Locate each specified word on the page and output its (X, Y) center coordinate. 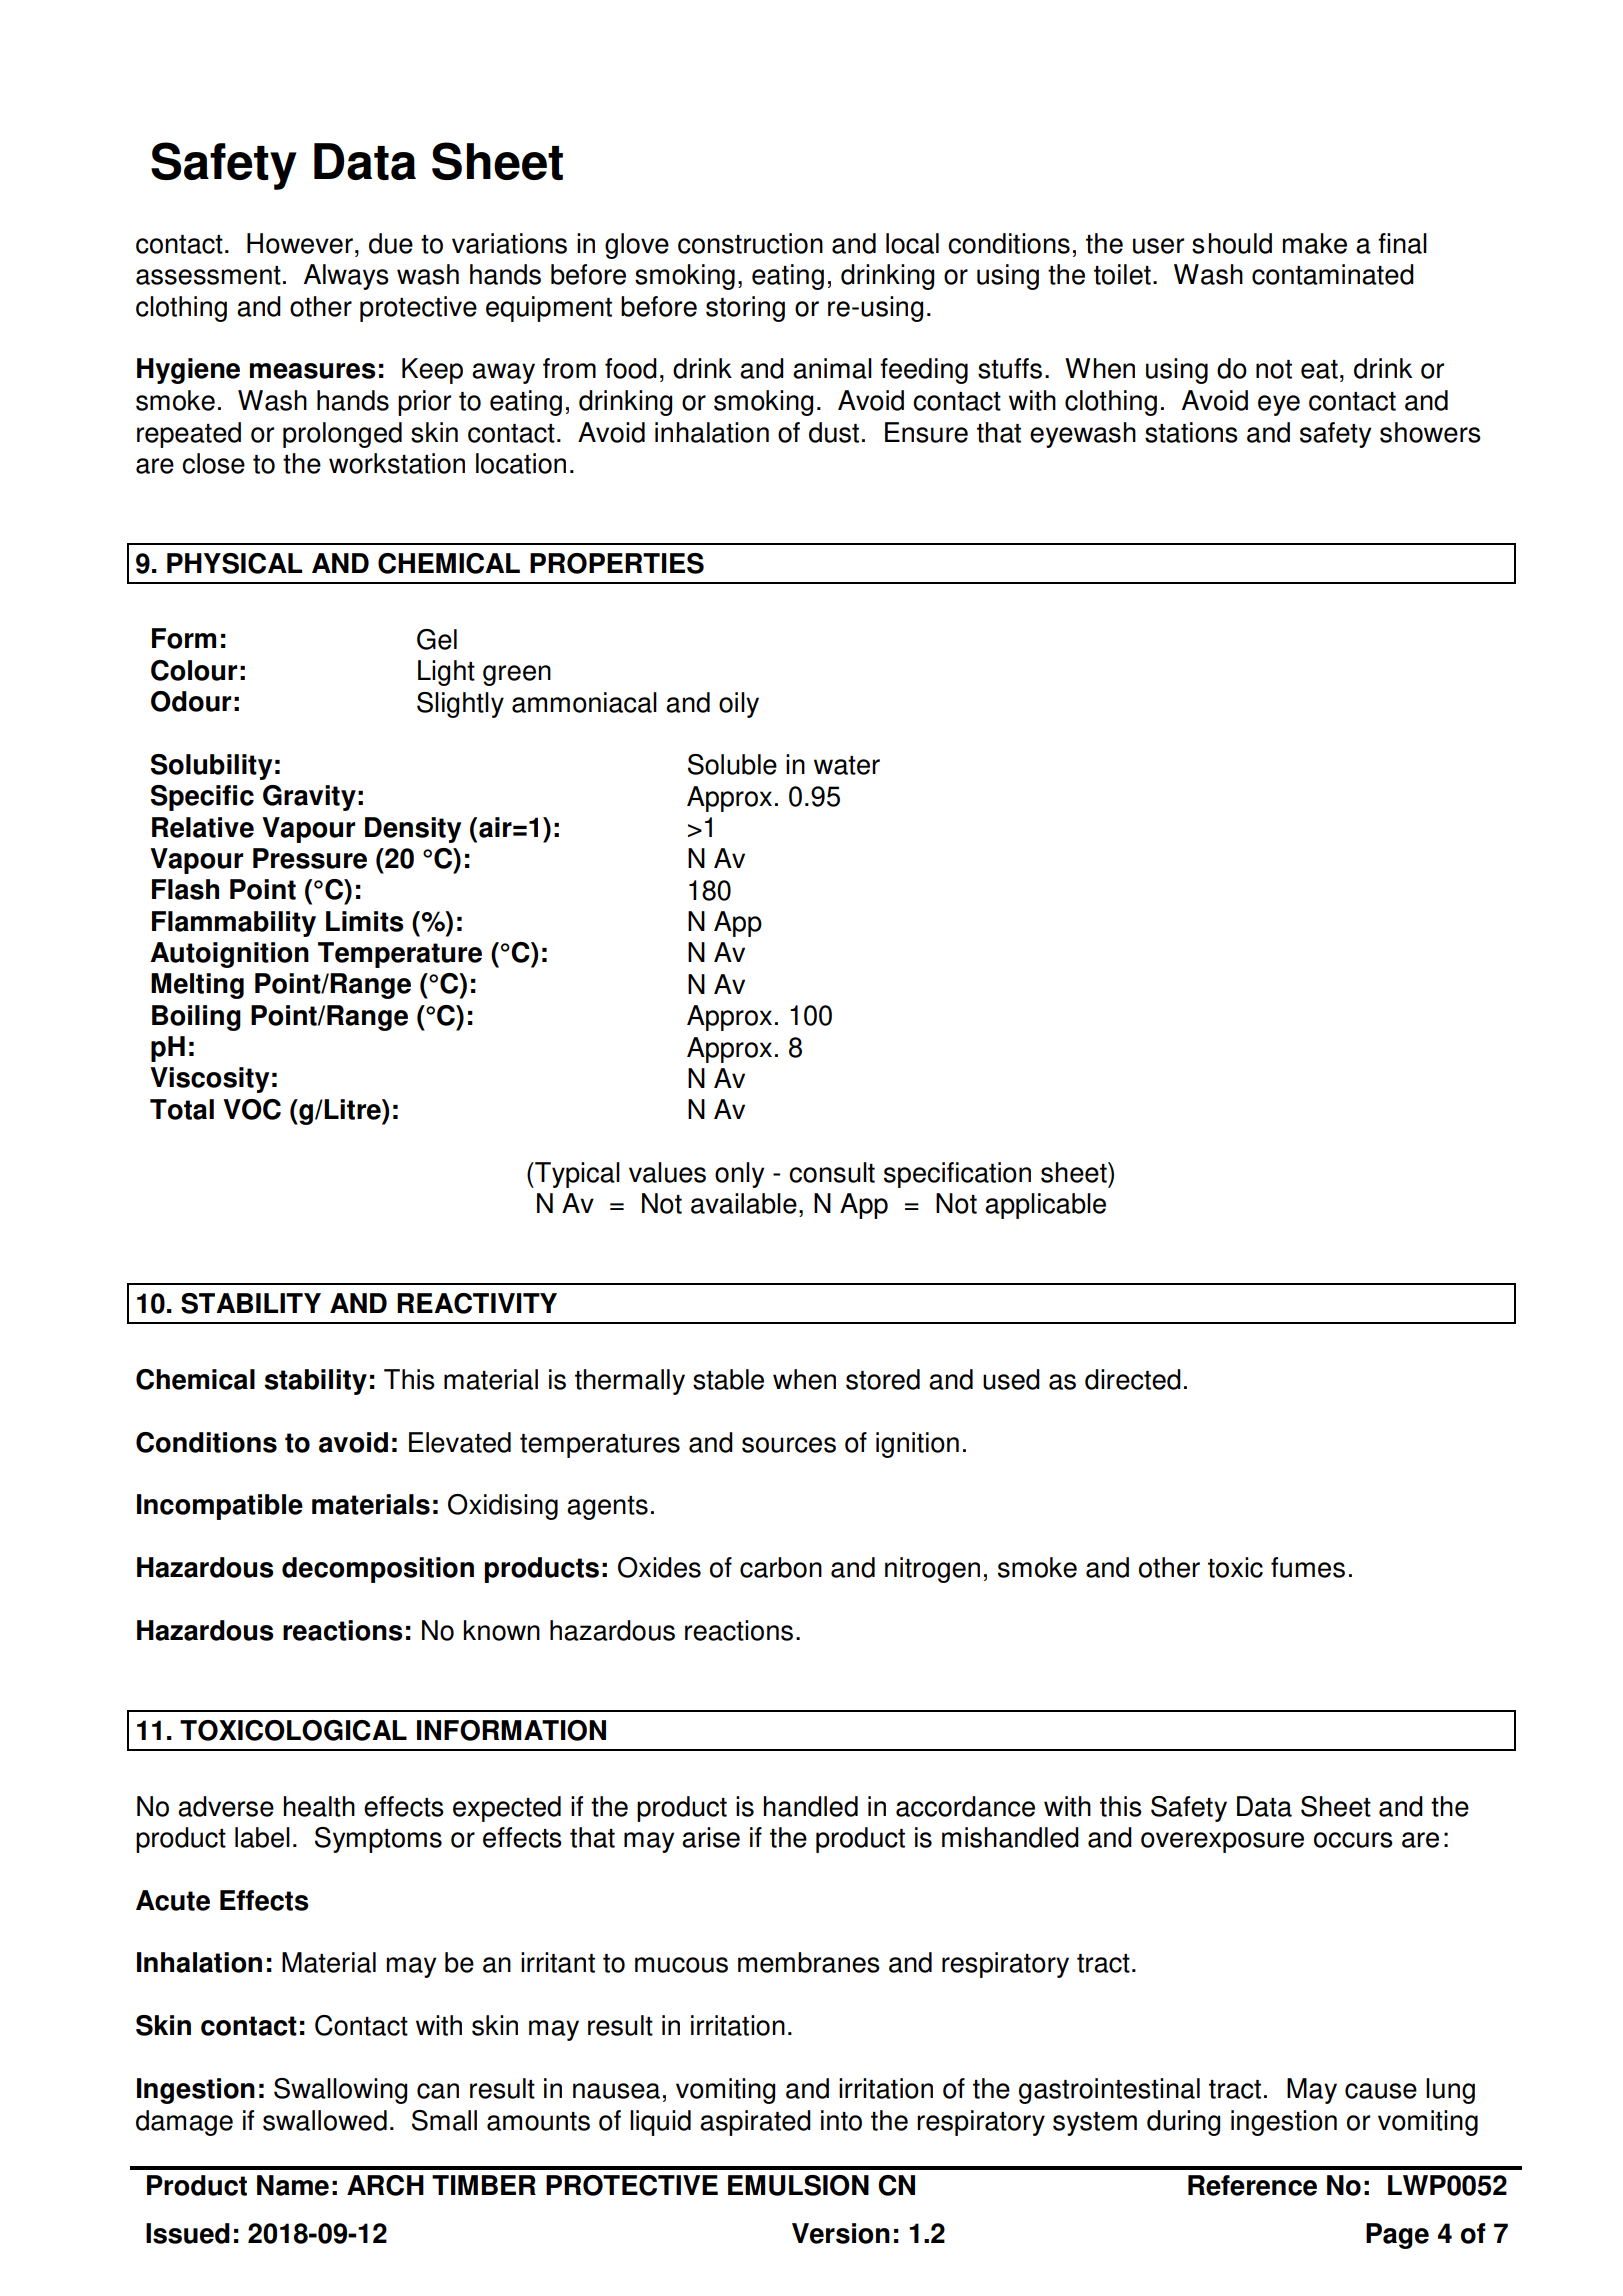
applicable (1045, 1206)
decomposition (378, 1570)
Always (346, 277)
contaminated (1333, 274)
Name (293, 2185)
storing (745, 309)
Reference (1252, 2185)
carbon (781, 1567)
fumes (1308, 1567)
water (847, 765)
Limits (365, 921)
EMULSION (798, 2185)
